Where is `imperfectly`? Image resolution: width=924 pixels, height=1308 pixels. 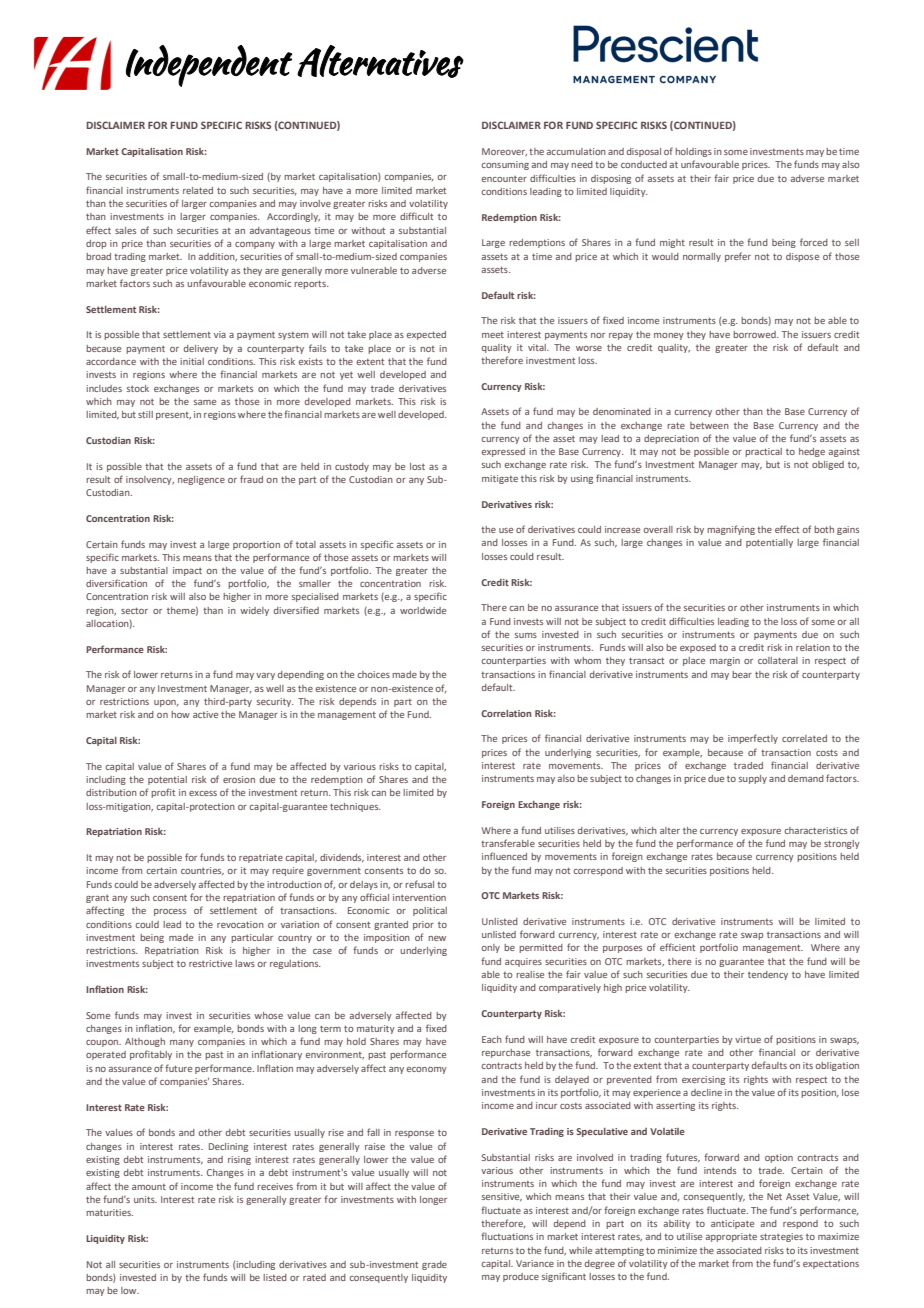
imperfectly is located at coordinates (753, 739).
